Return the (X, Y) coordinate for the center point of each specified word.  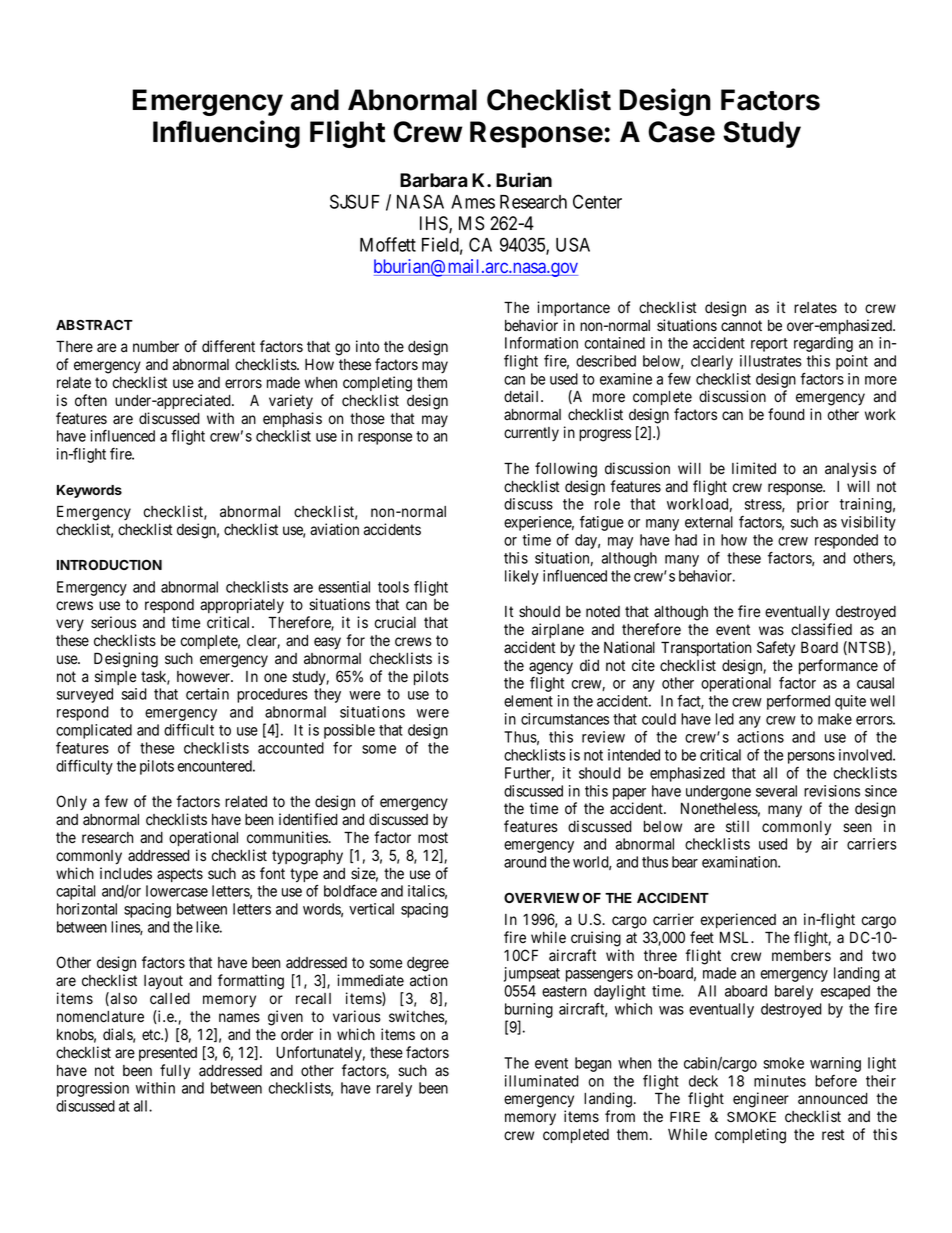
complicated (94, 731)
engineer (761, 1100)
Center (597, 201)
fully (175, 1072)
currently (531, 434)
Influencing (226, 134)
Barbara (434, 180)
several (776, 791)
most (433, 838)
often (91, 400)
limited (754, 468)
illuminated (542, 1081)
